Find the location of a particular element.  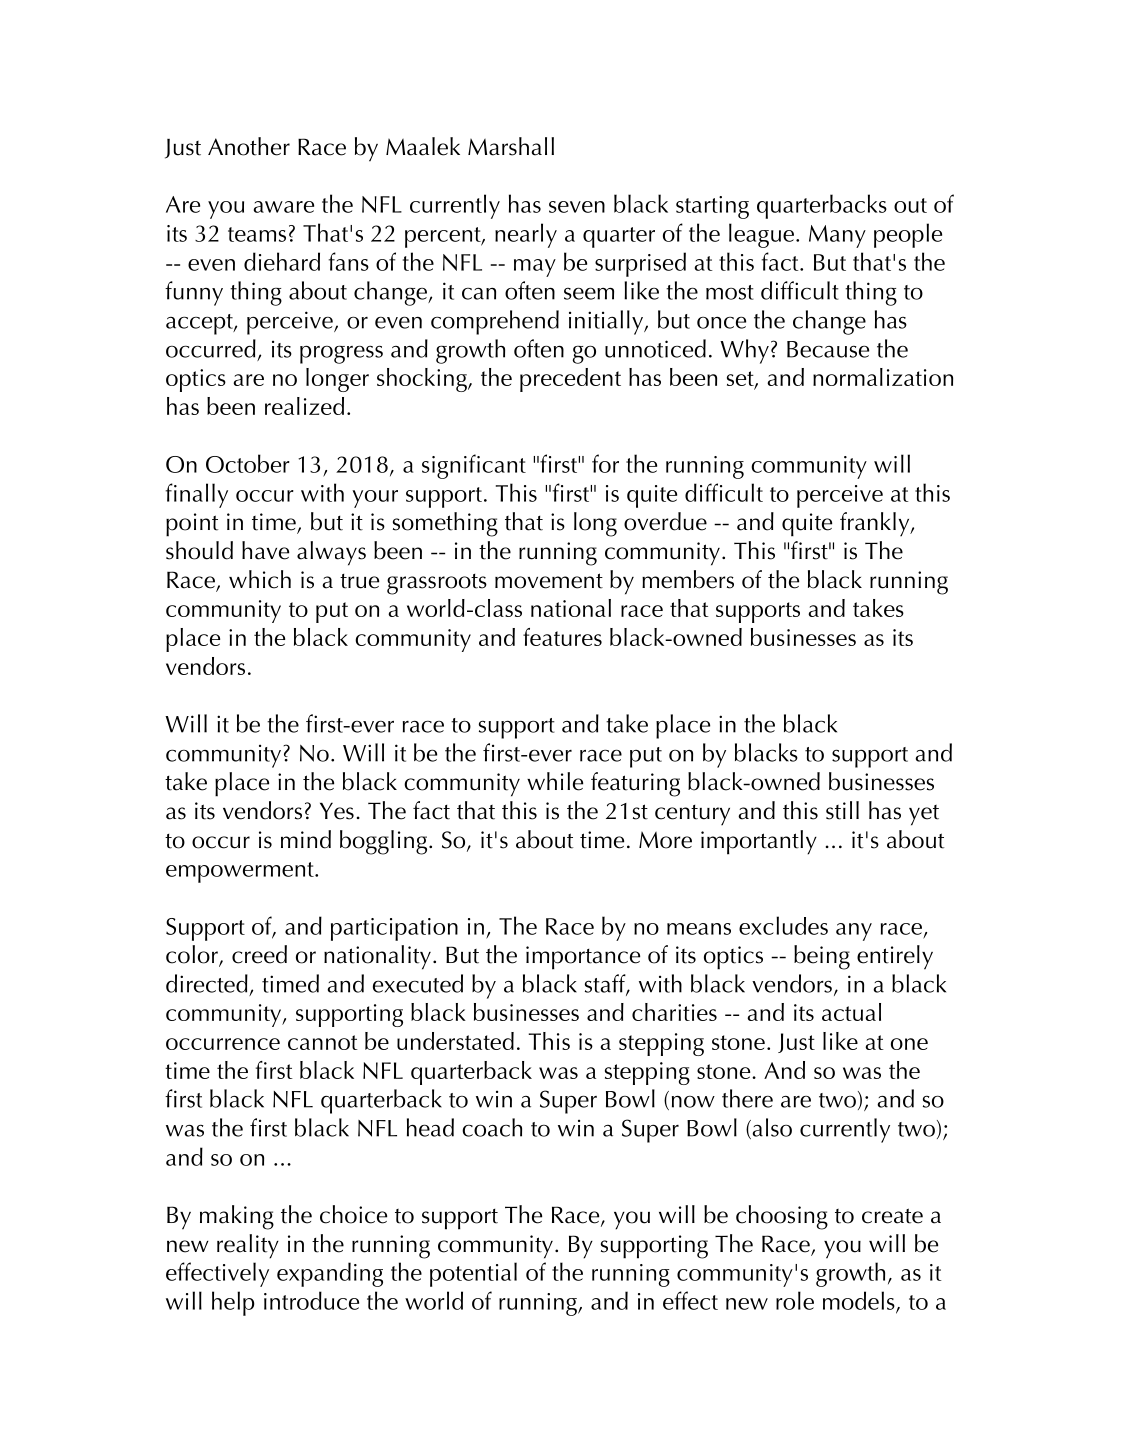

cannot is located at coordinates (323, 1042).
